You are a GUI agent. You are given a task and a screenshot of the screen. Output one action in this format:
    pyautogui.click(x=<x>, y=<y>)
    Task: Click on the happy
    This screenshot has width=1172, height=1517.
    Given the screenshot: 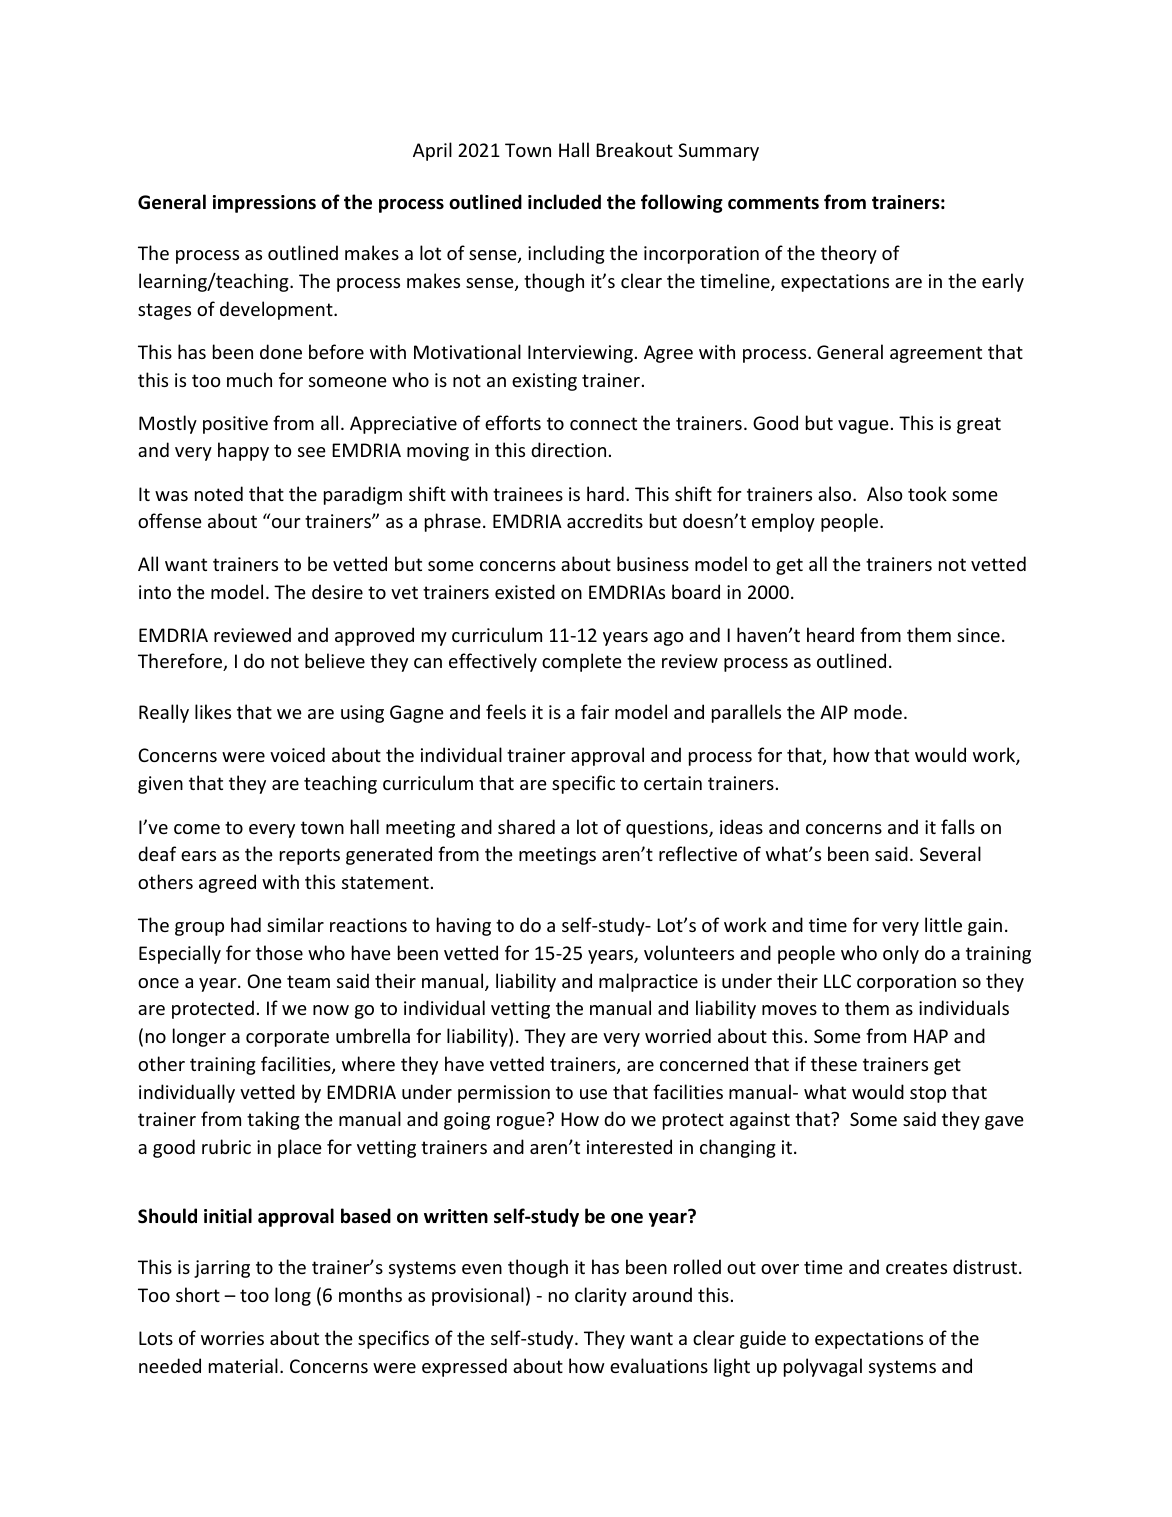 What is the action you would take?
    pyautogui.click(x=243, y=451)
